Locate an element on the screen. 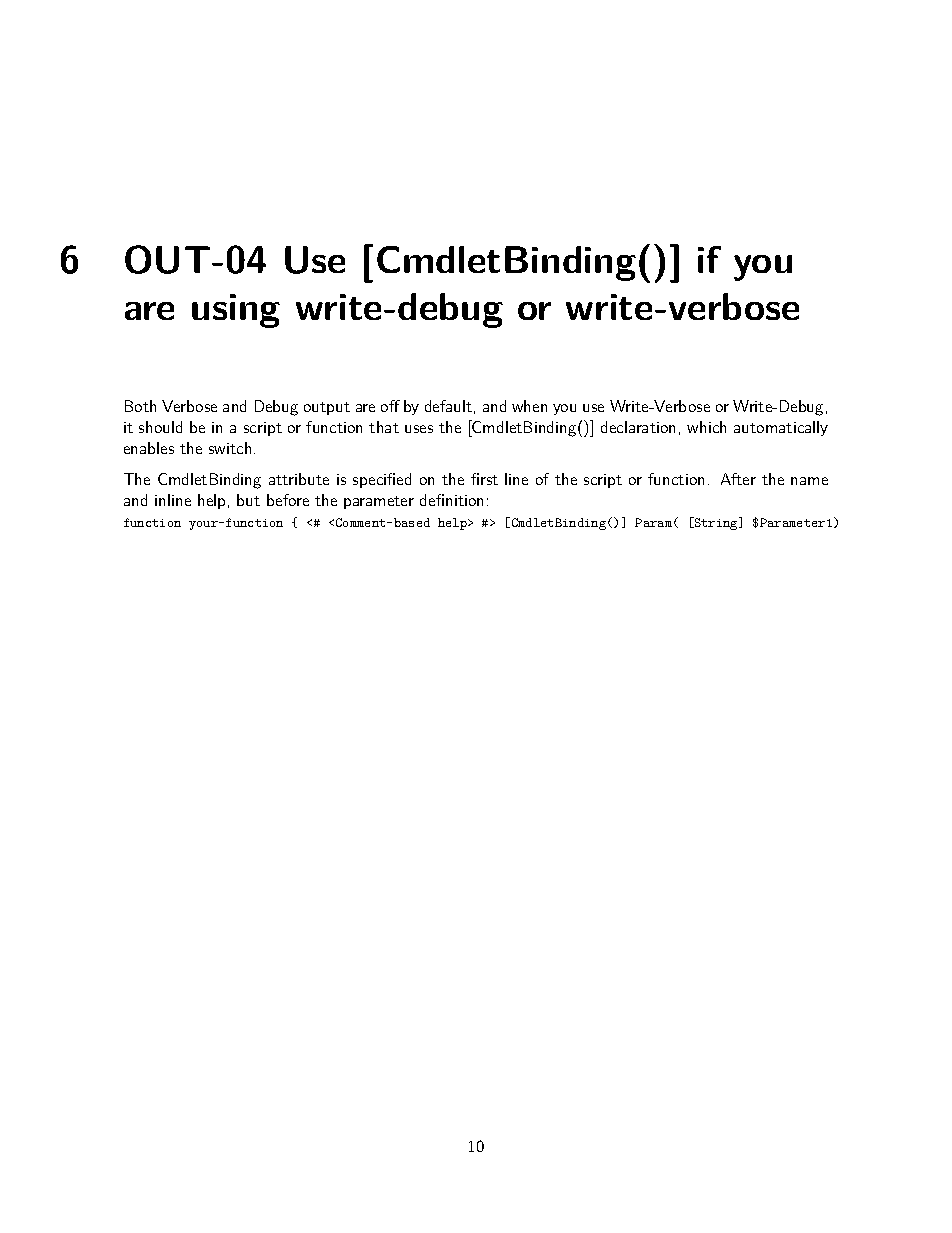 This screenshot has height=1233, width=952. uses is located at coordinates (419, 429).
